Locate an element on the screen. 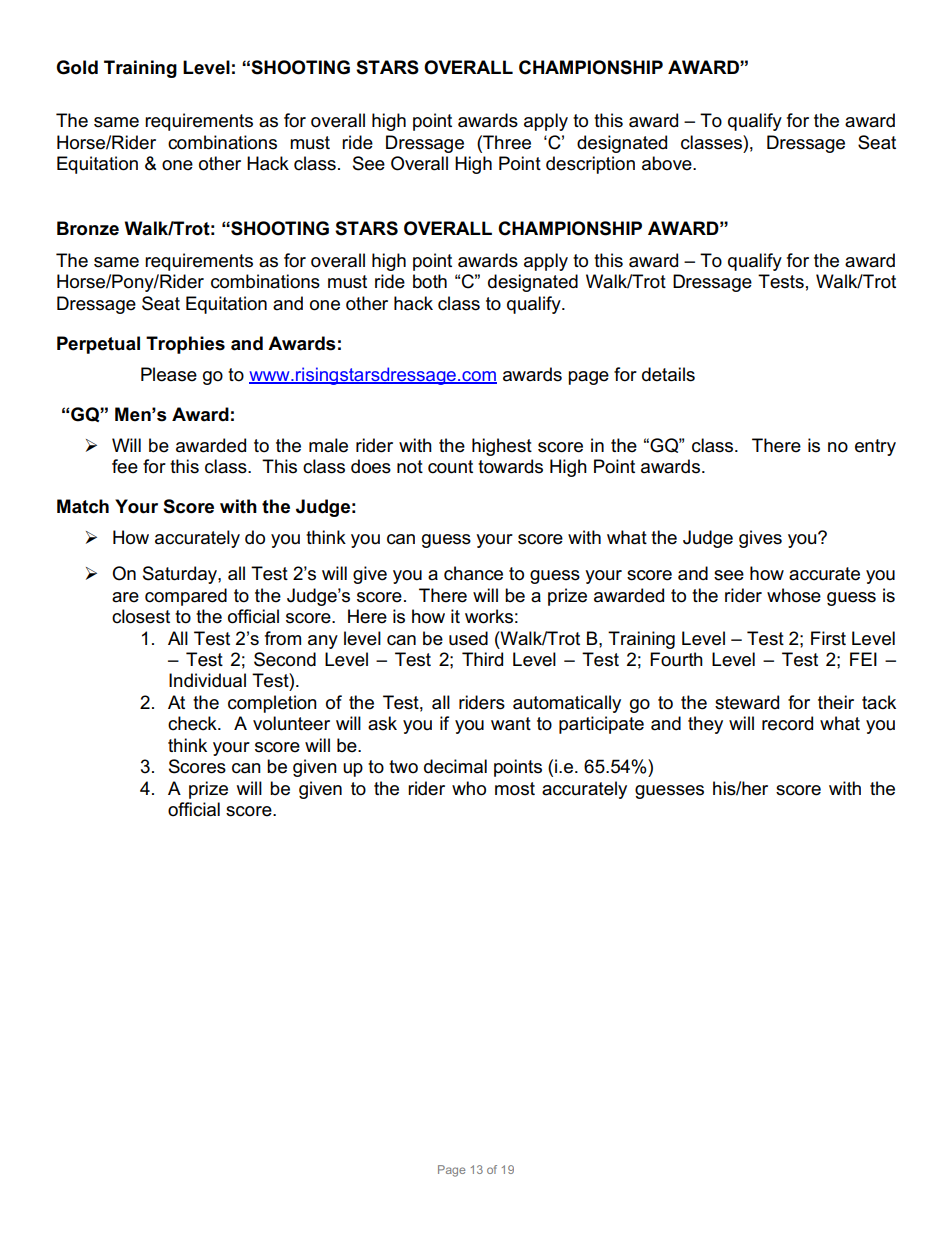  count is located at coordinates (450, 467).
